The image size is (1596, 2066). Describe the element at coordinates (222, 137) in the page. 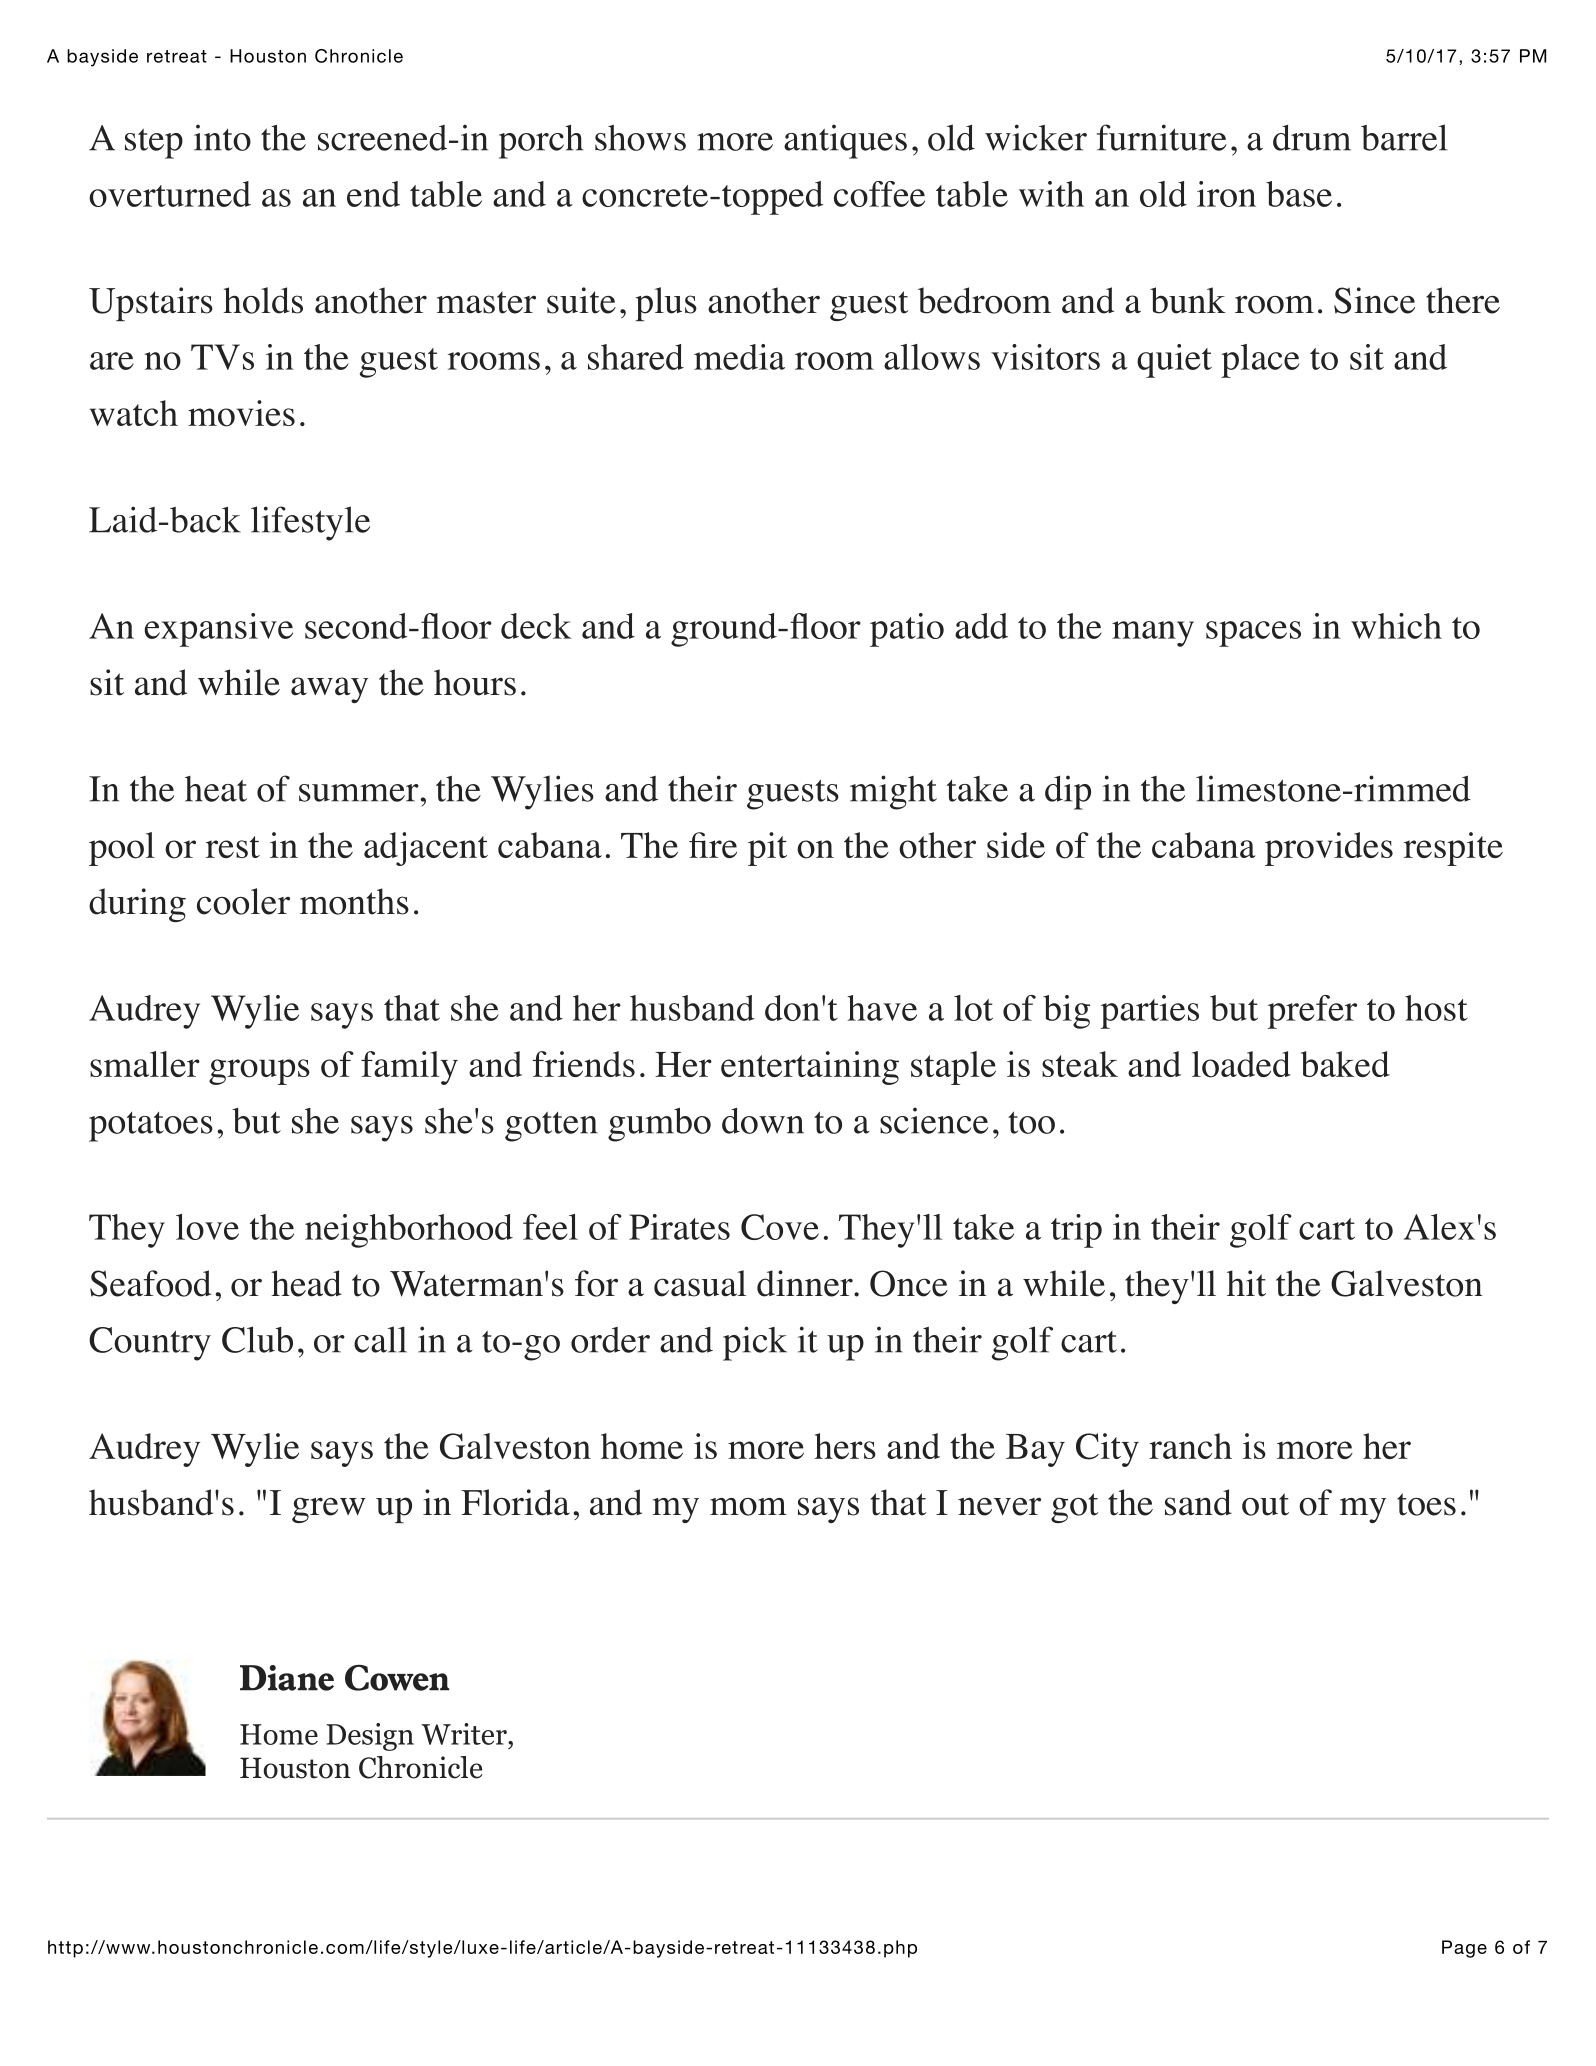

I see `into` at that location.
